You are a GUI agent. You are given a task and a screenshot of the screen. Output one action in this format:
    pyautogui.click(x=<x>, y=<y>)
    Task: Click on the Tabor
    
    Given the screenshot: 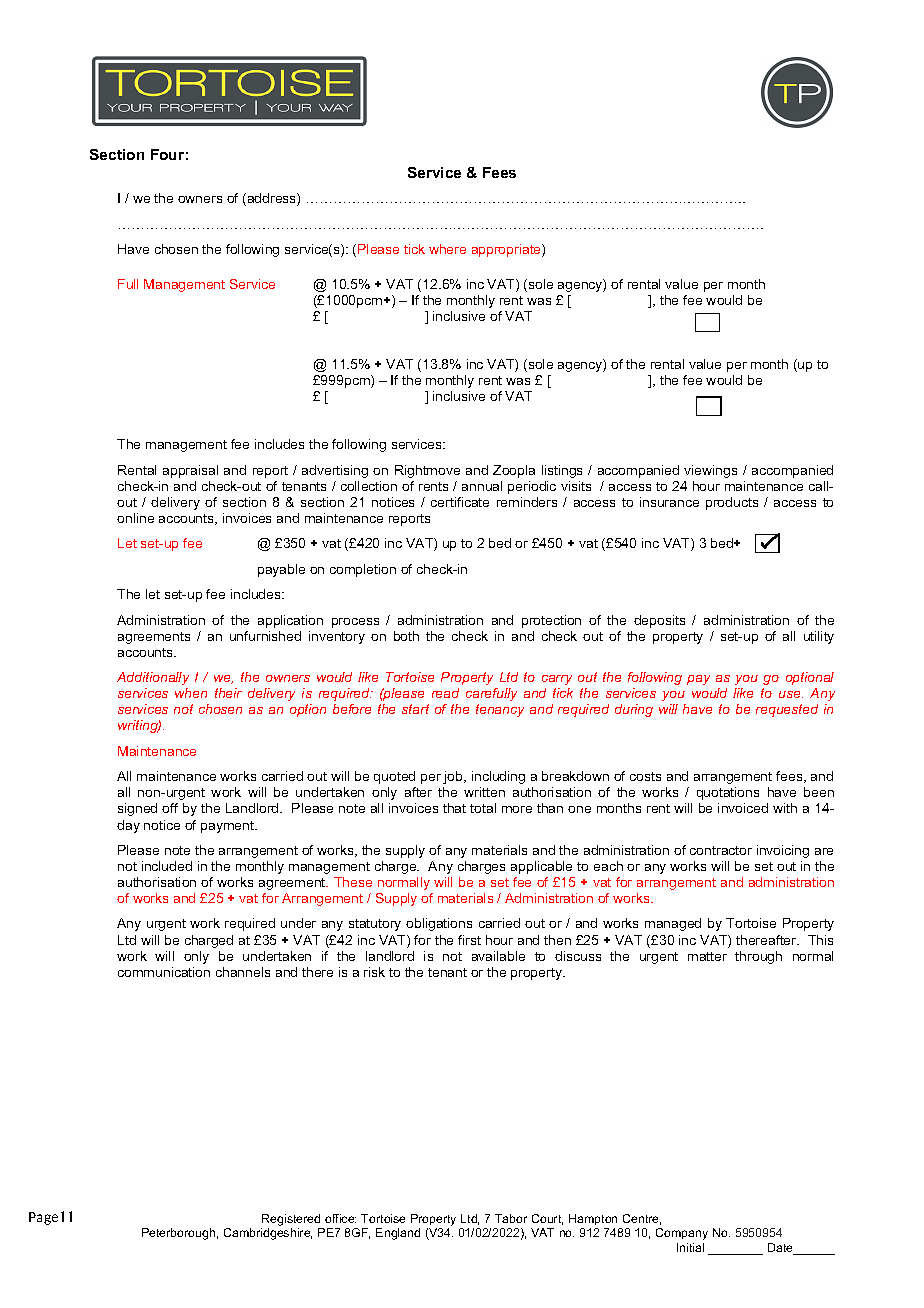 What is the action you would take?
    pyautogui.click(x=511, y=1218)
